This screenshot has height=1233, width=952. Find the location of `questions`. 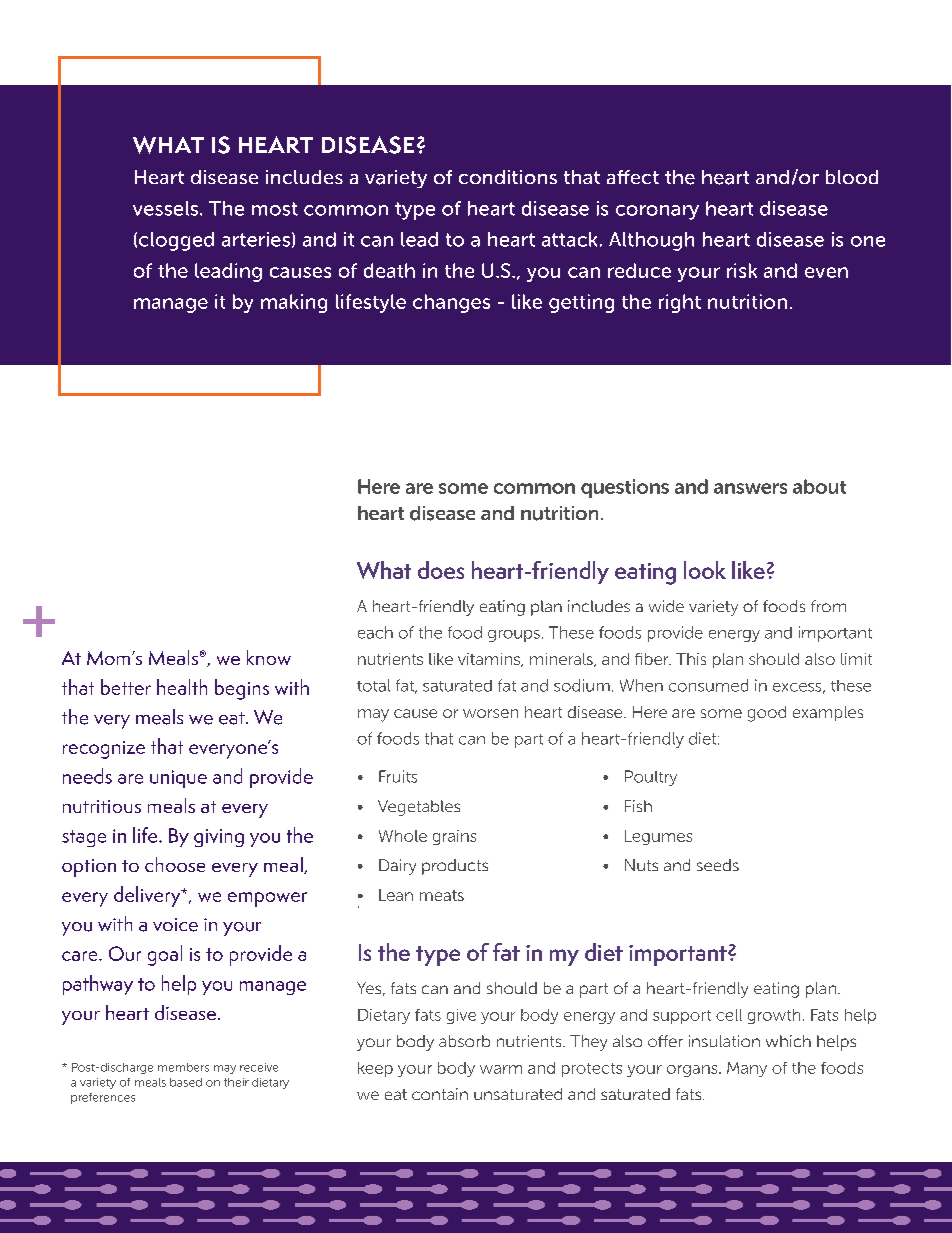

questions is located at coordinates (625, 488).
